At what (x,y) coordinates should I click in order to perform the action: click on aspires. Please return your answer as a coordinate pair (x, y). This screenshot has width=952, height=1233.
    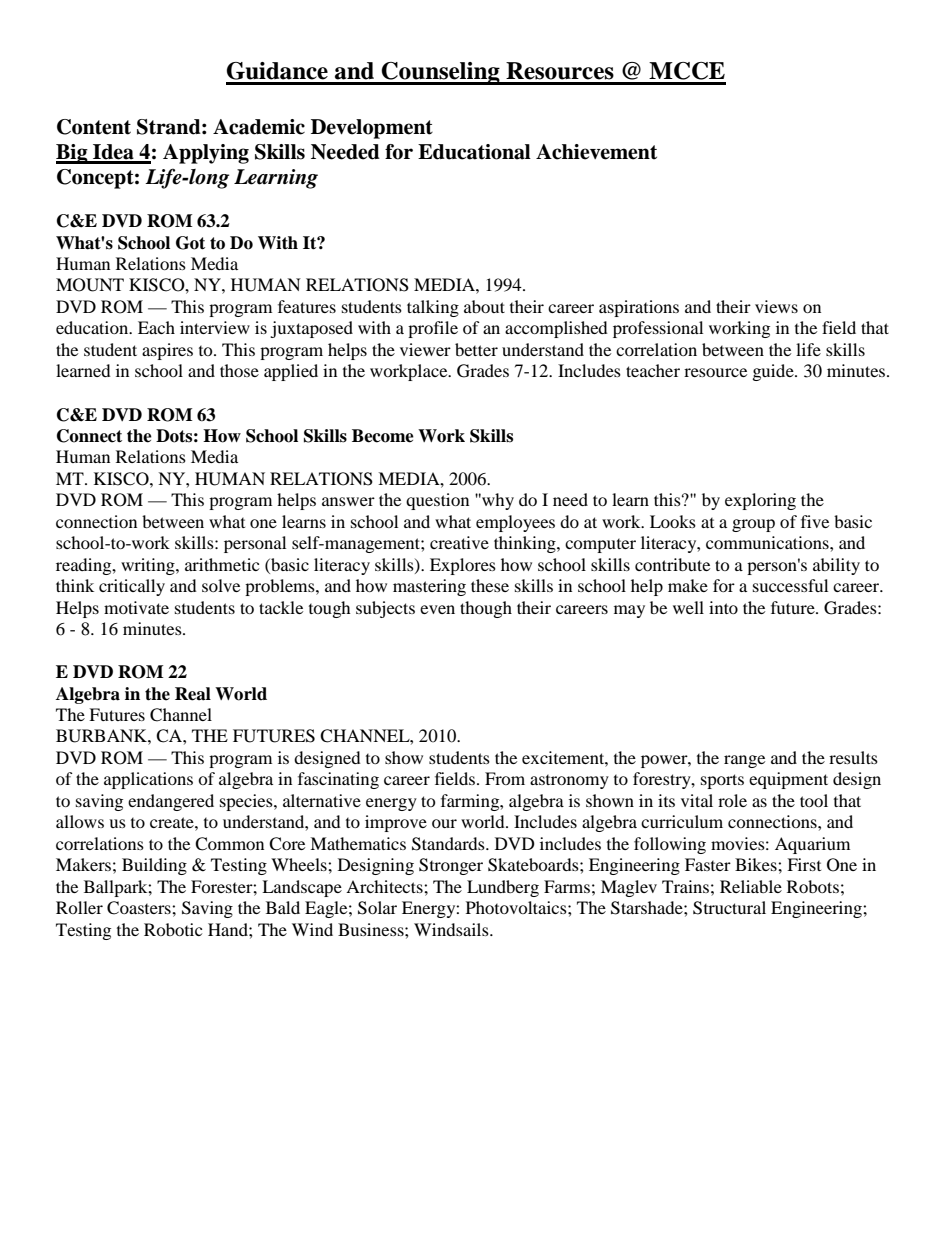
    Looking at the image, I should click on (167, 351).
